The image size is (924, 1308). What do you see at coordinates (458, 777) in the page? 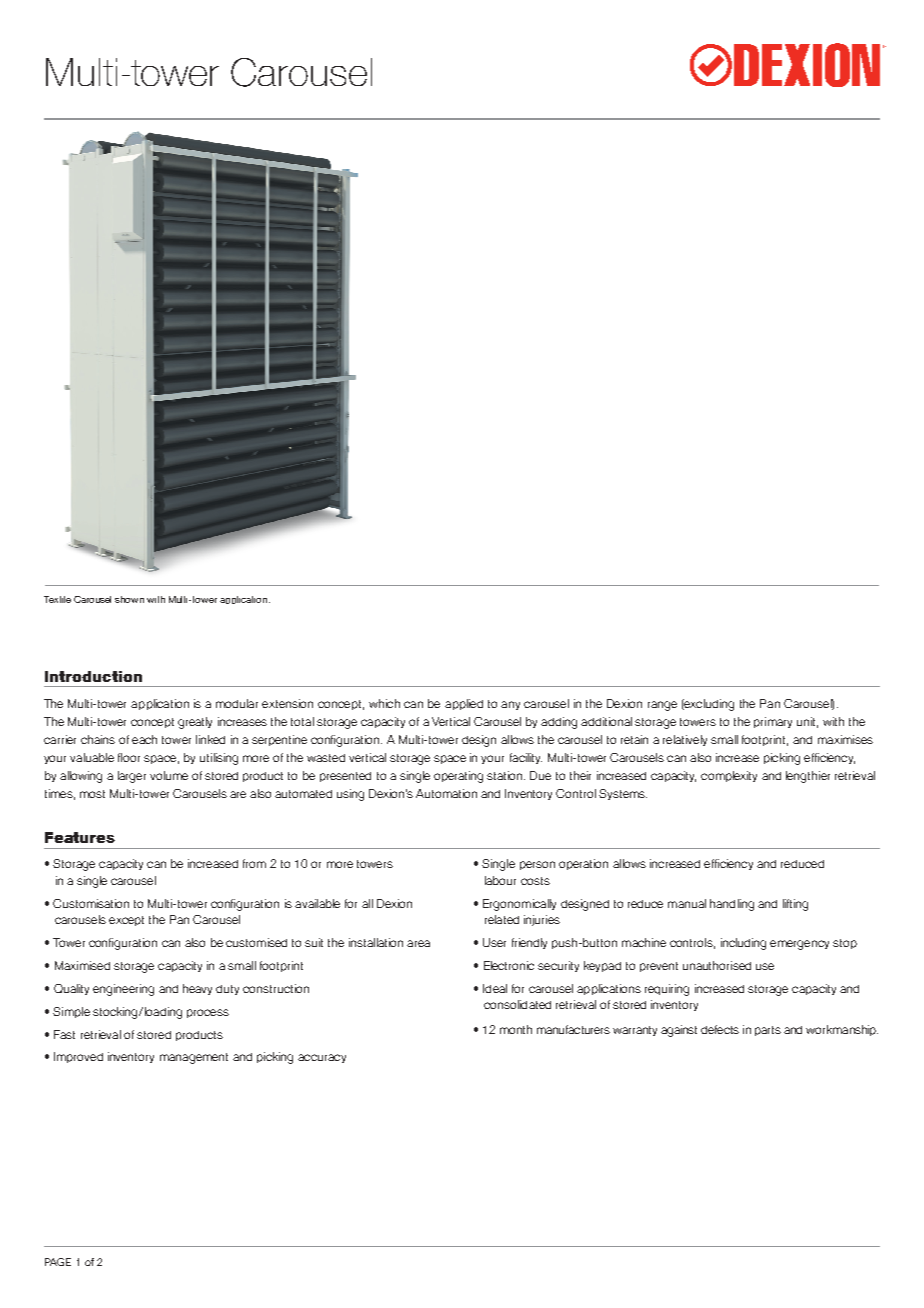
I see `operating` at bounding box center [458, 777].
